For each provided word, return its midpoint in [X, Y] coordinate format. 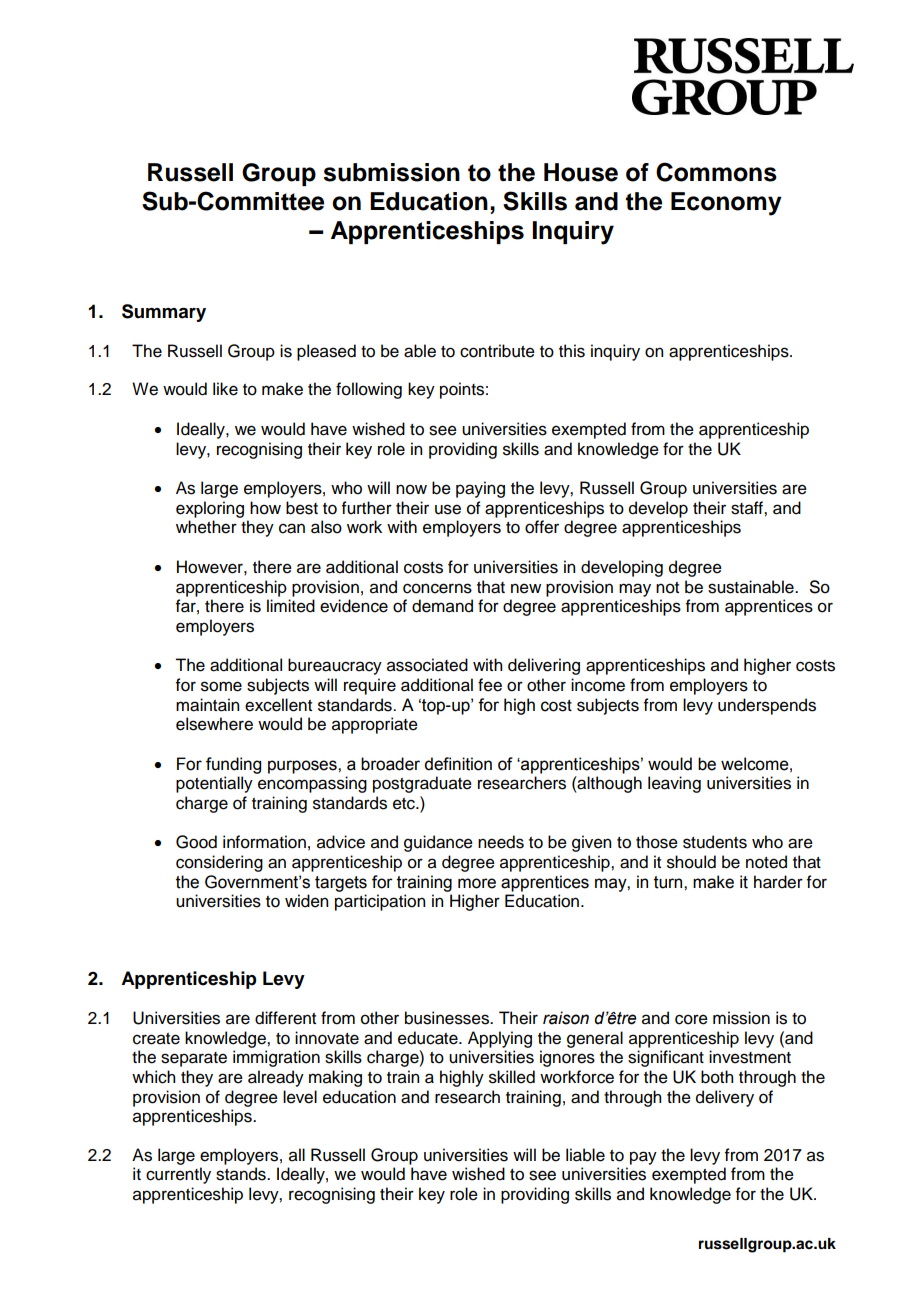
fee [490, 685]
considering [219, 863]
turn [669, 882]
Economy [726, 204]
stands [242, 1174]
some [221, 686]
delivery [725, 1098]
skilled [512, 1077]
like [225, 389]
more [477, 883]
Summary [164, 313]
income [598, 685]
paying [480, 489]
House [581, 172]
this [572, 351]
